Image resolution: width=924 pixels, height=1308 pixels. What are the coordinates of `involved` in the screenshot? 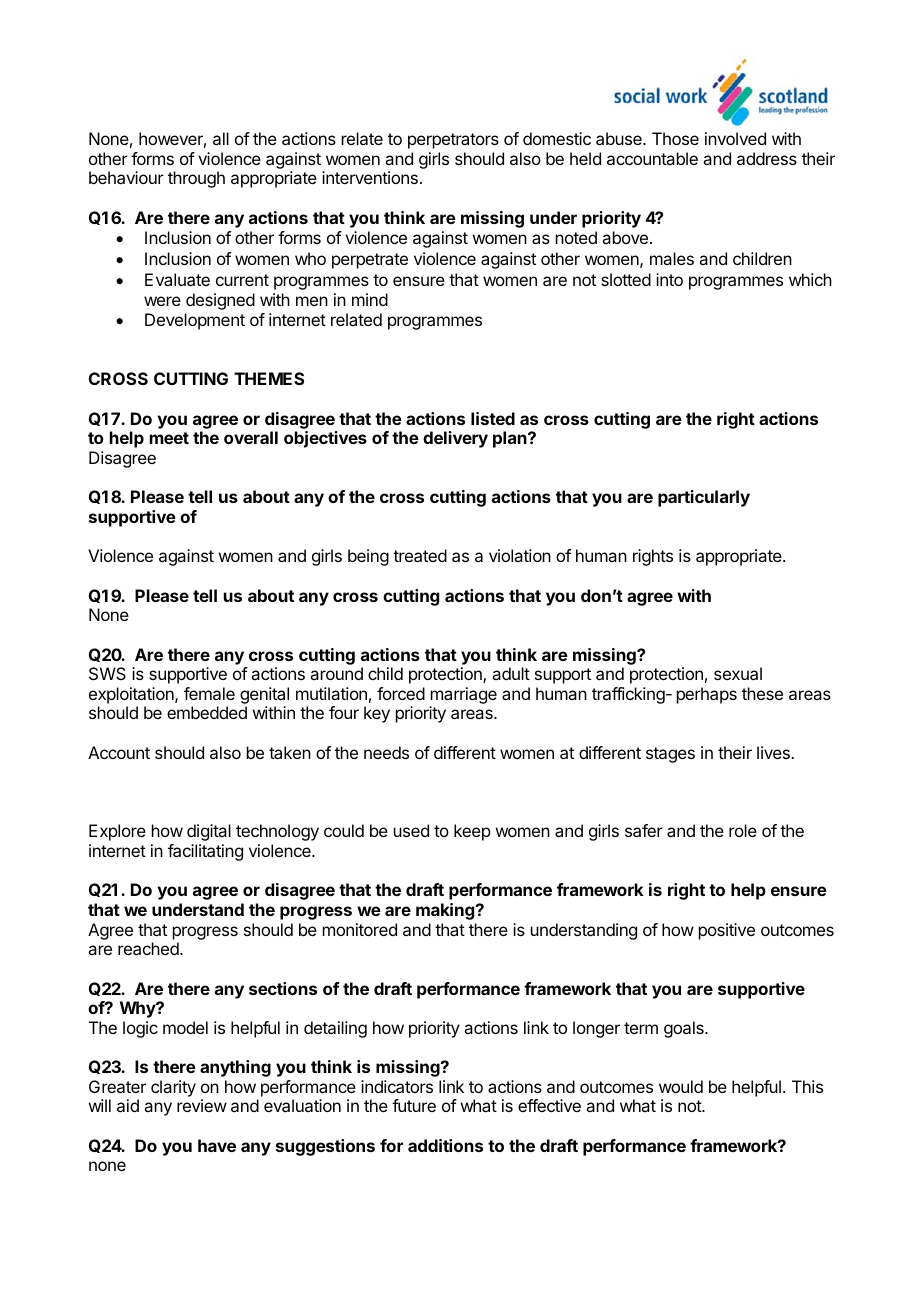 It's located at (735, 138).
